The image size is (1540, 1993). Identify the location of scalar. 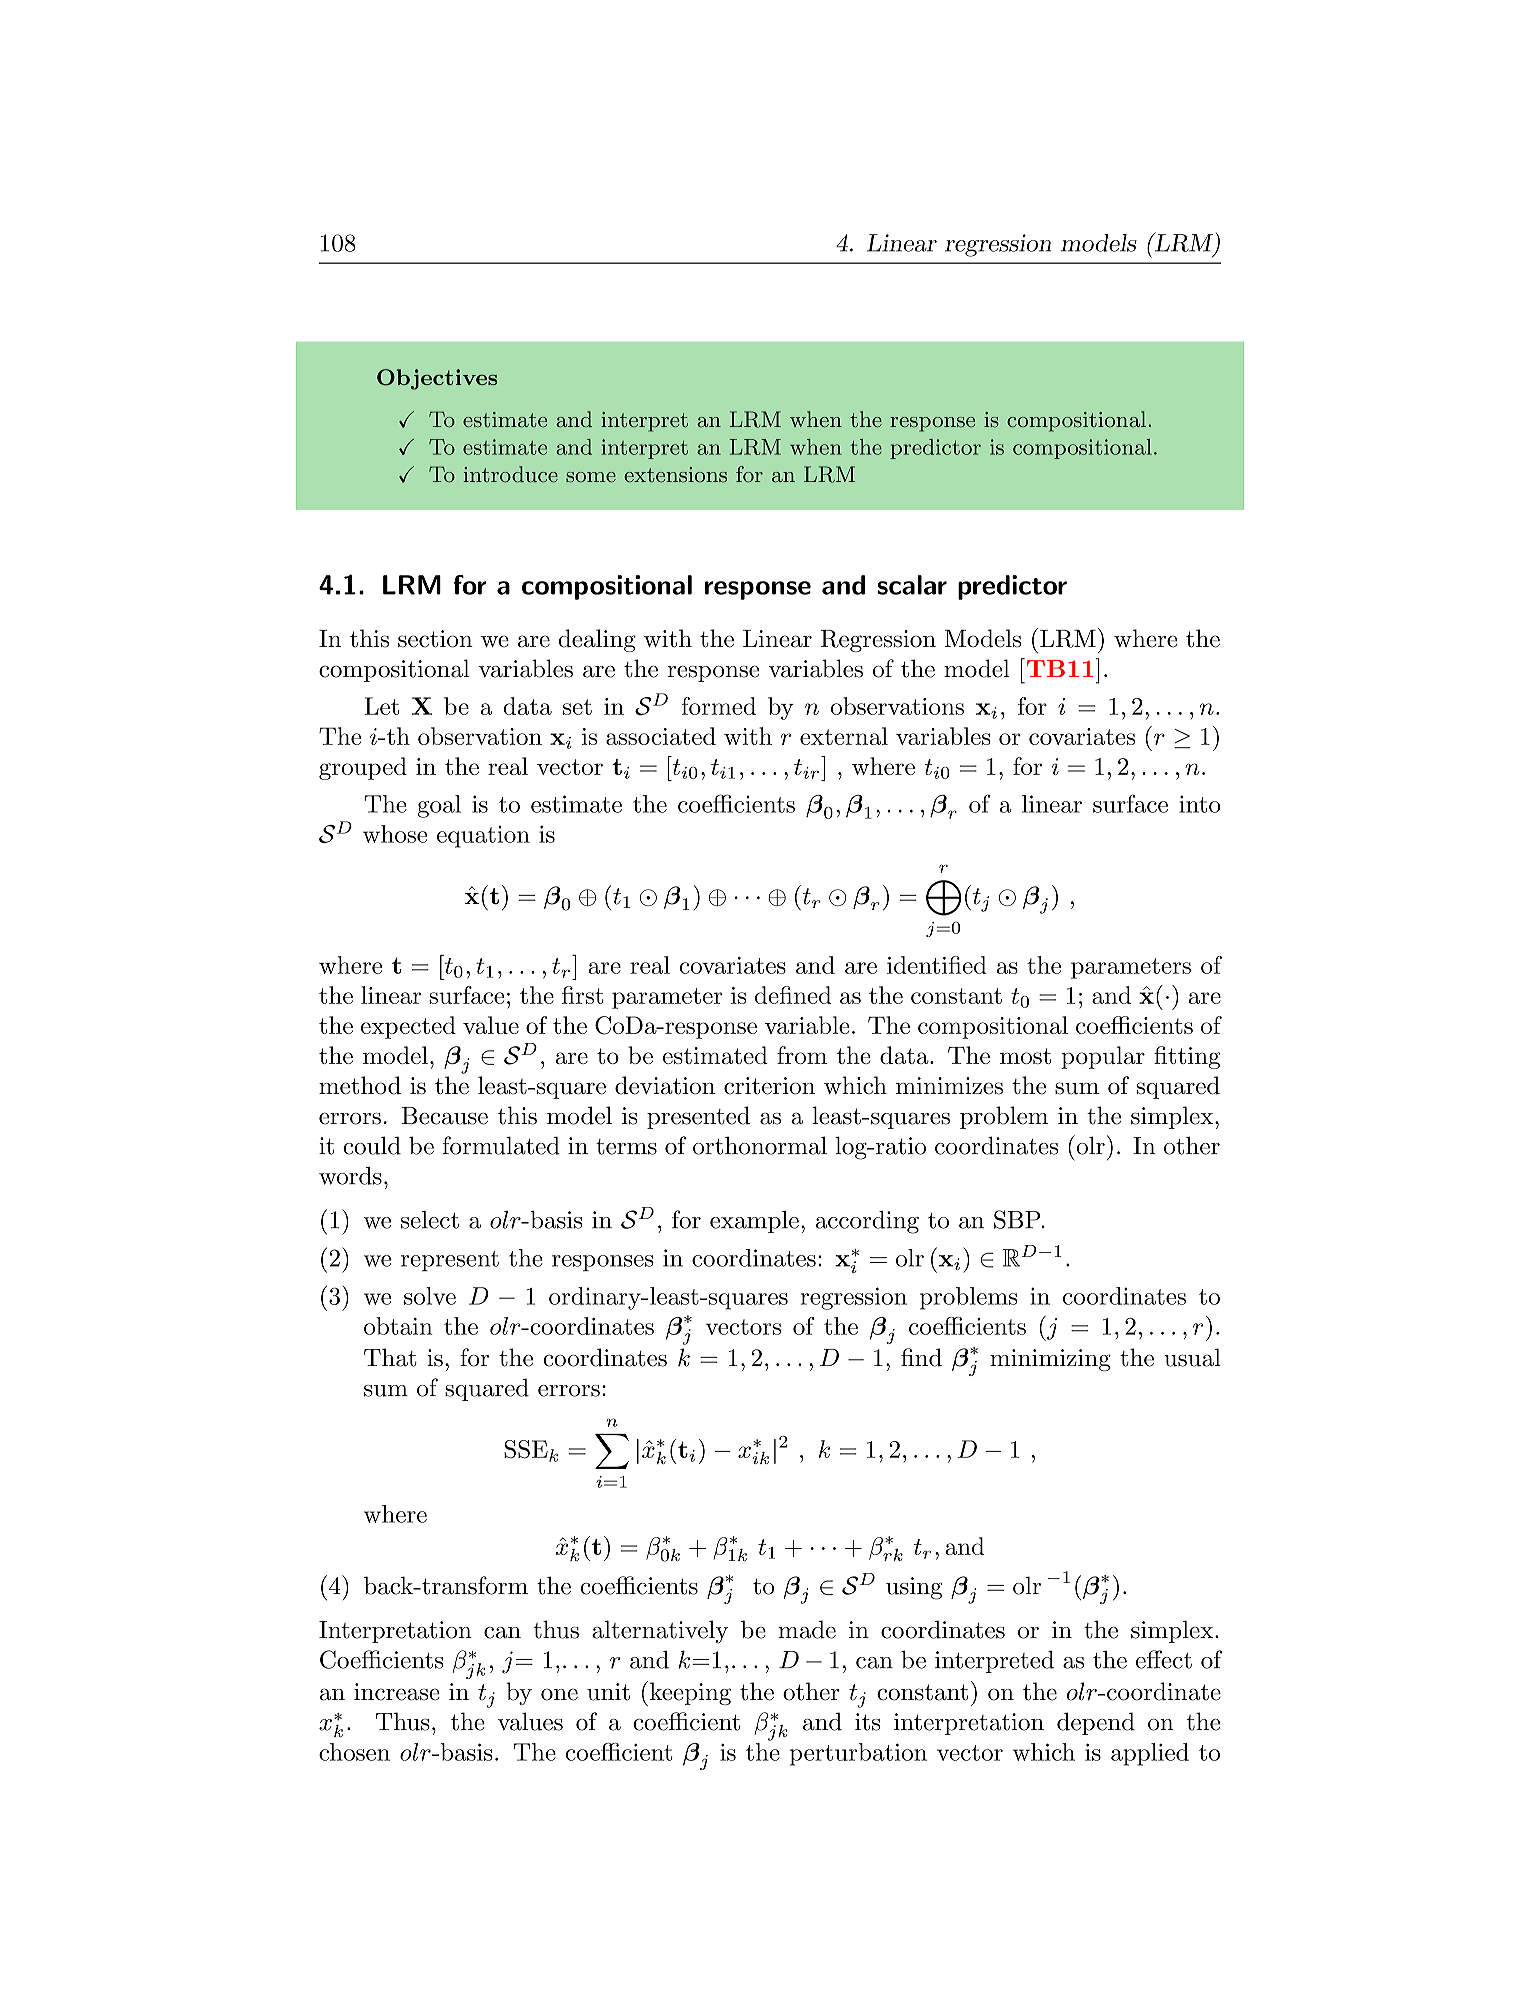
(912, 585).
